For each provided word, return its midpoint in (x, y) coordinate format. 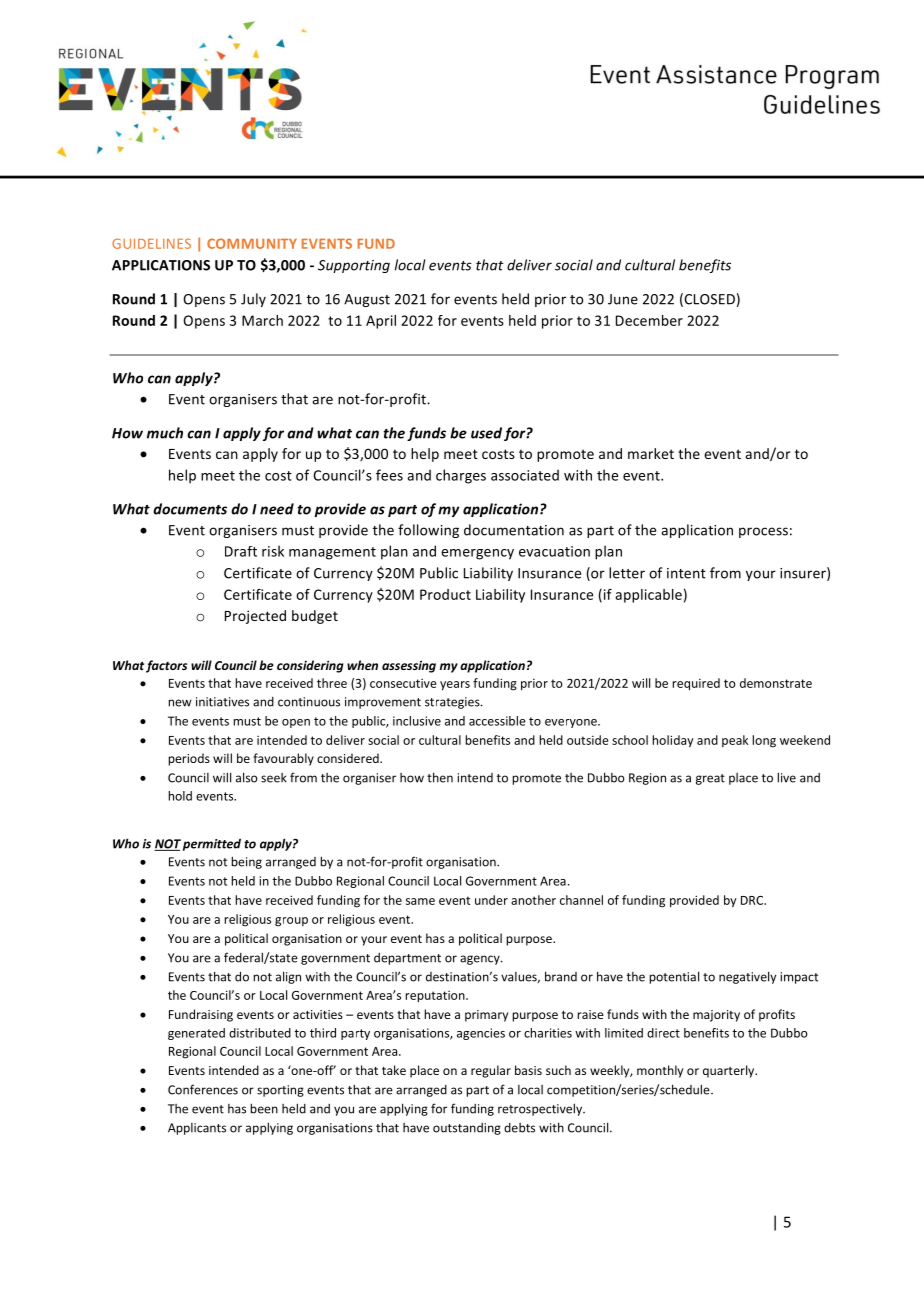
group (291, 922)
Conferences (203, 1089)
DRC (753, 900)
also (246, 777)
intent (686, 573)
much (165, 433)
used (486, 433)
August (367, 300)
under (491, 900)
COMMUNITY (252, 243)
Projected (255, 617)
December (649, 320)
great (710, 779)
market (651, 453)
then (440, 777)
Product (445, 594)
